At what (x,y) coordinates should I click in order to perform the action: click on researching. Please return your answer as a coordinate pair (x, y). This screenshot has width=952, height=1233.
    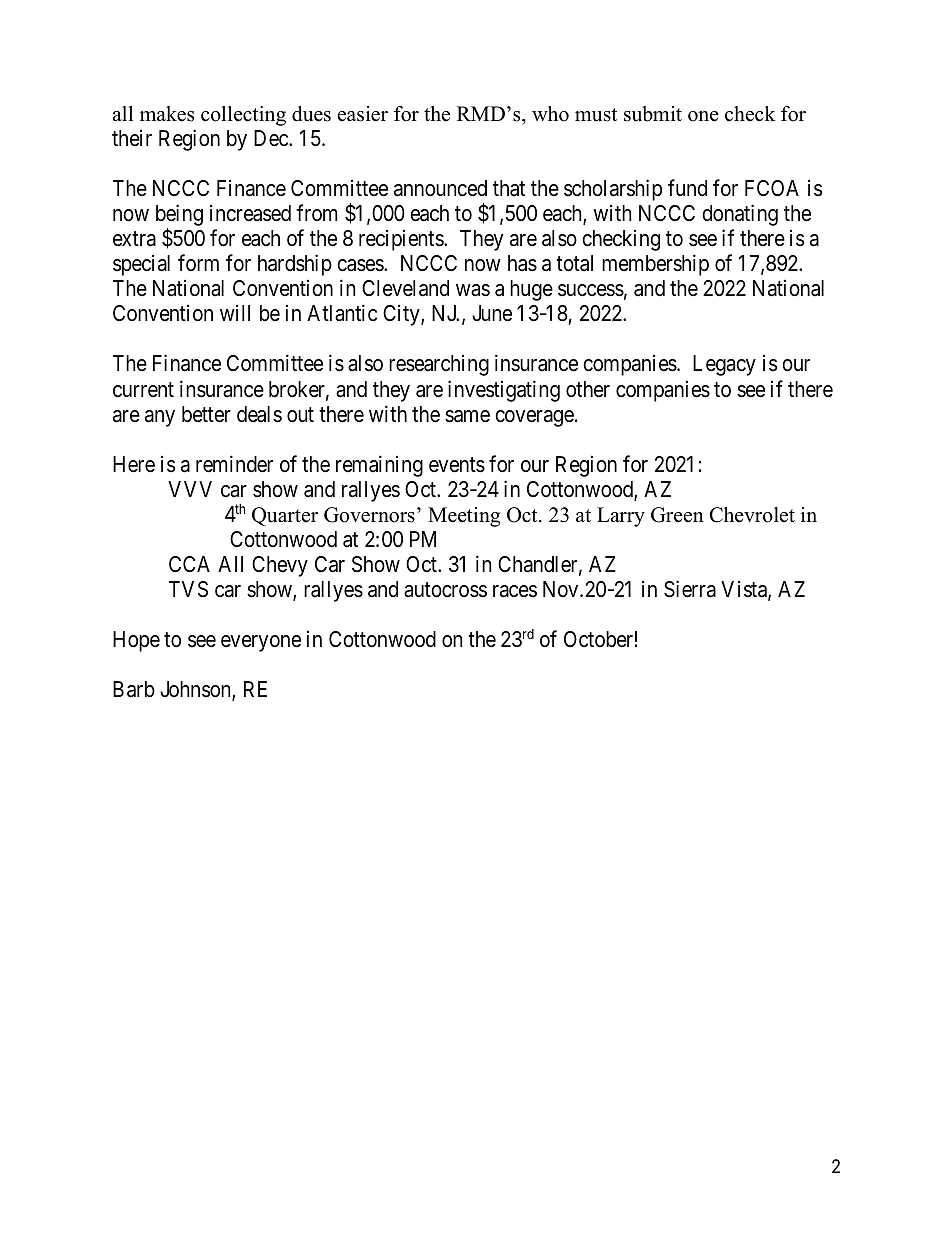
    Looking at the image, I should click on (439, 365).
